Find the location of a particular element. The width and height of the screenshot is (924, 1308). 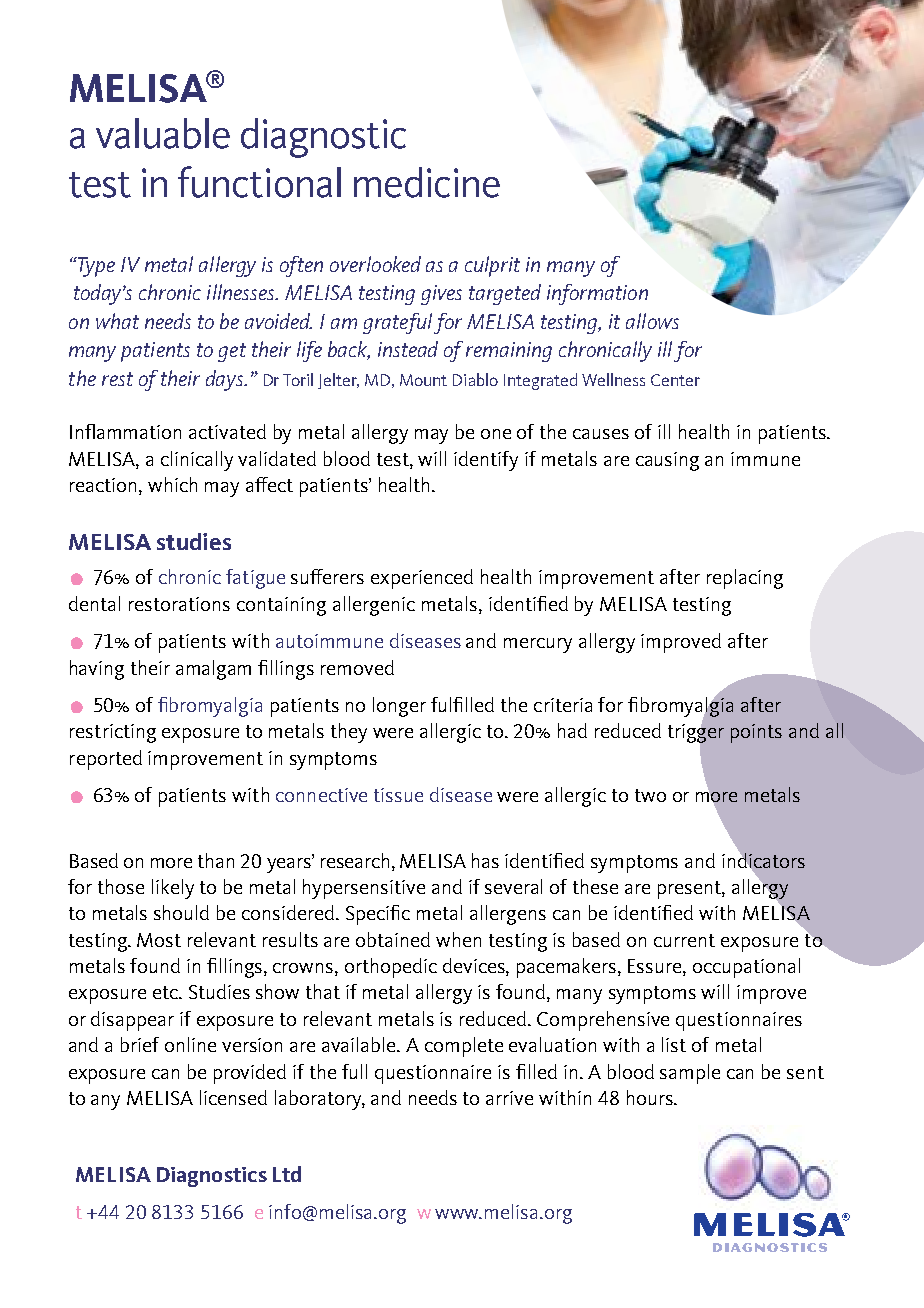

Most is located at coordinates (159, 940).
